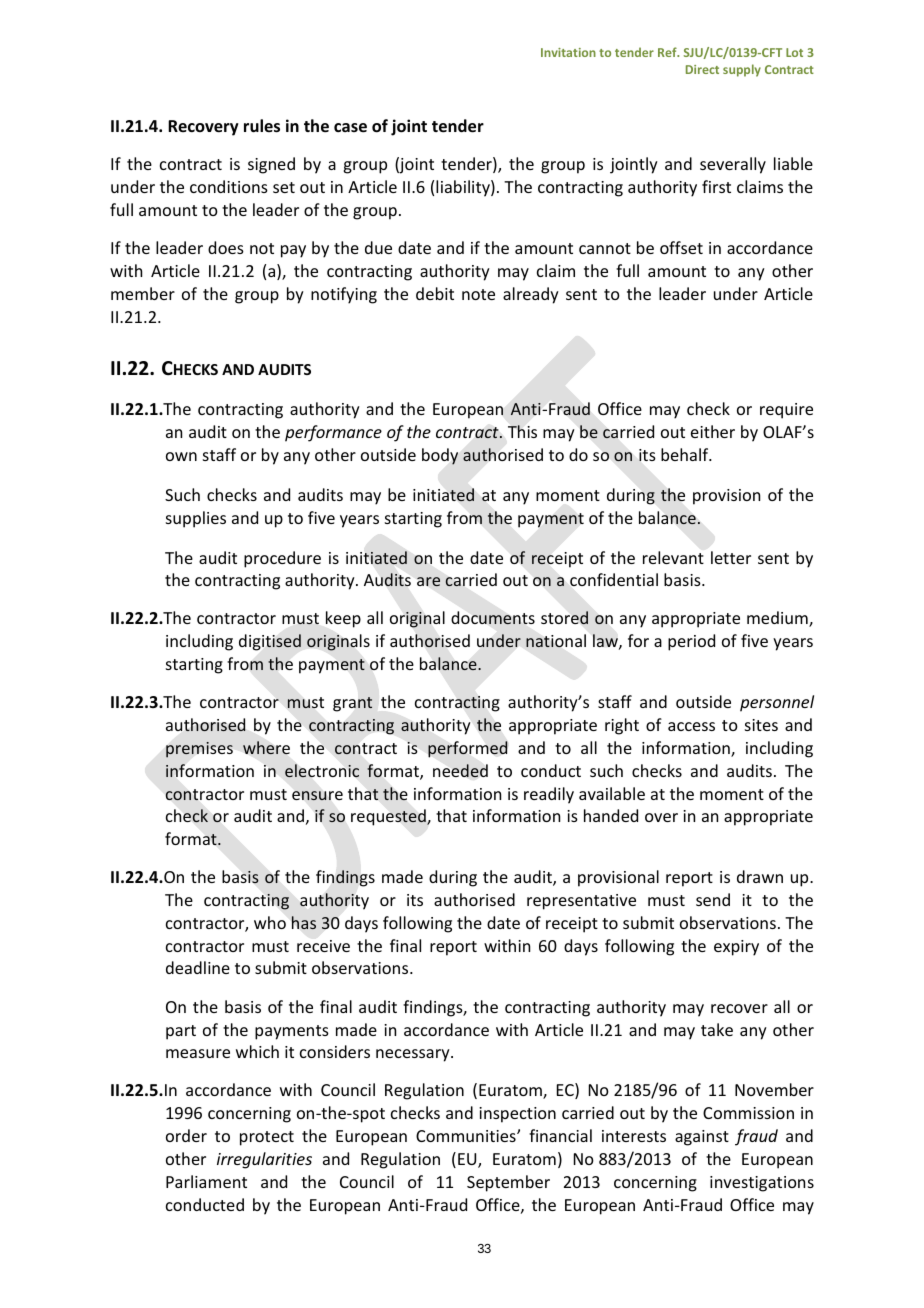 The width and height of the document is (924, 1308). What do you see at coordinates (196, 519) in the document?
I see `supplies` at bounding box center [196, 519].
